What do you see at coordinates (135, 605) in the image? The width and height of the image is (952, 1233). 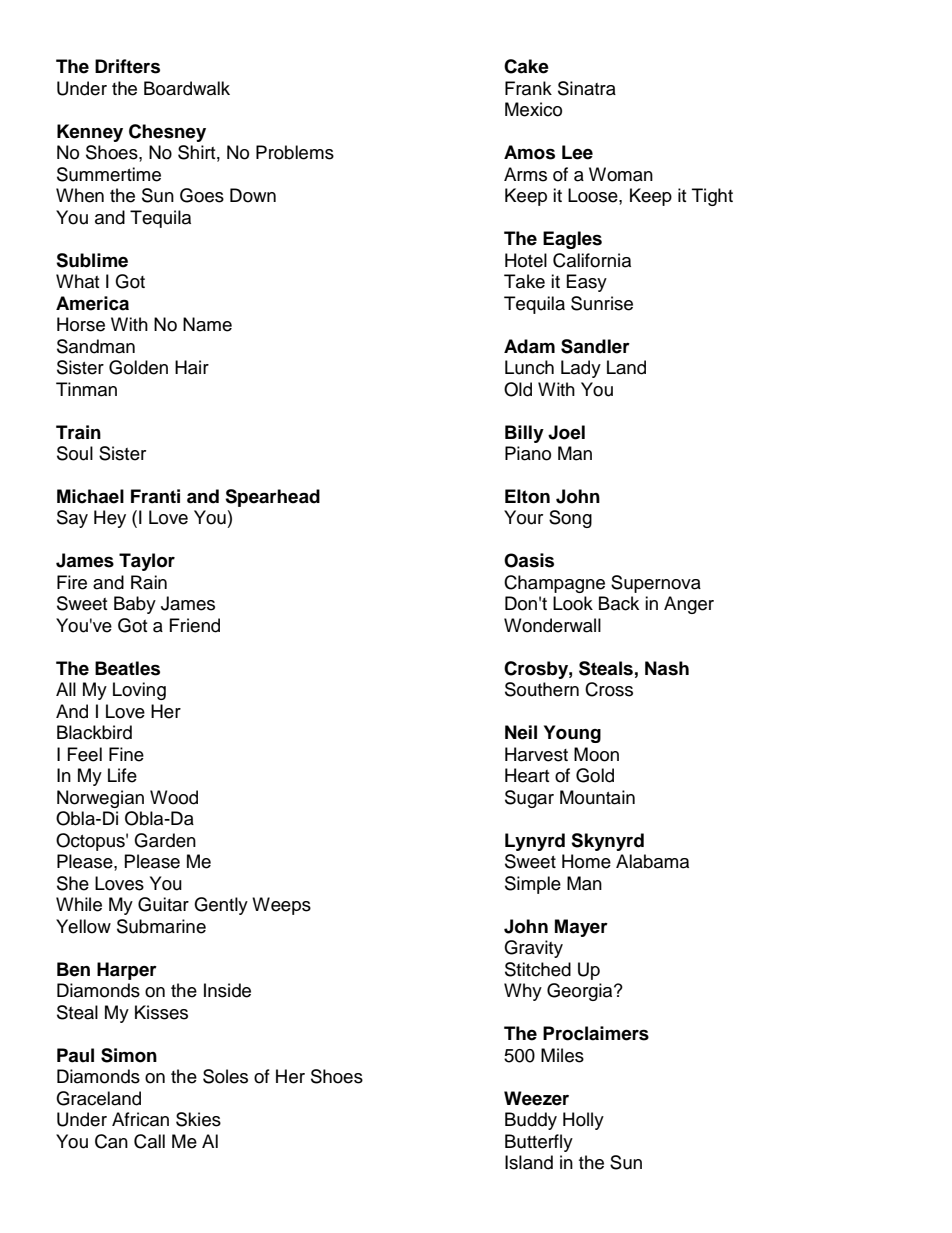 I see `Baby` at bounding box center [135, 605].
